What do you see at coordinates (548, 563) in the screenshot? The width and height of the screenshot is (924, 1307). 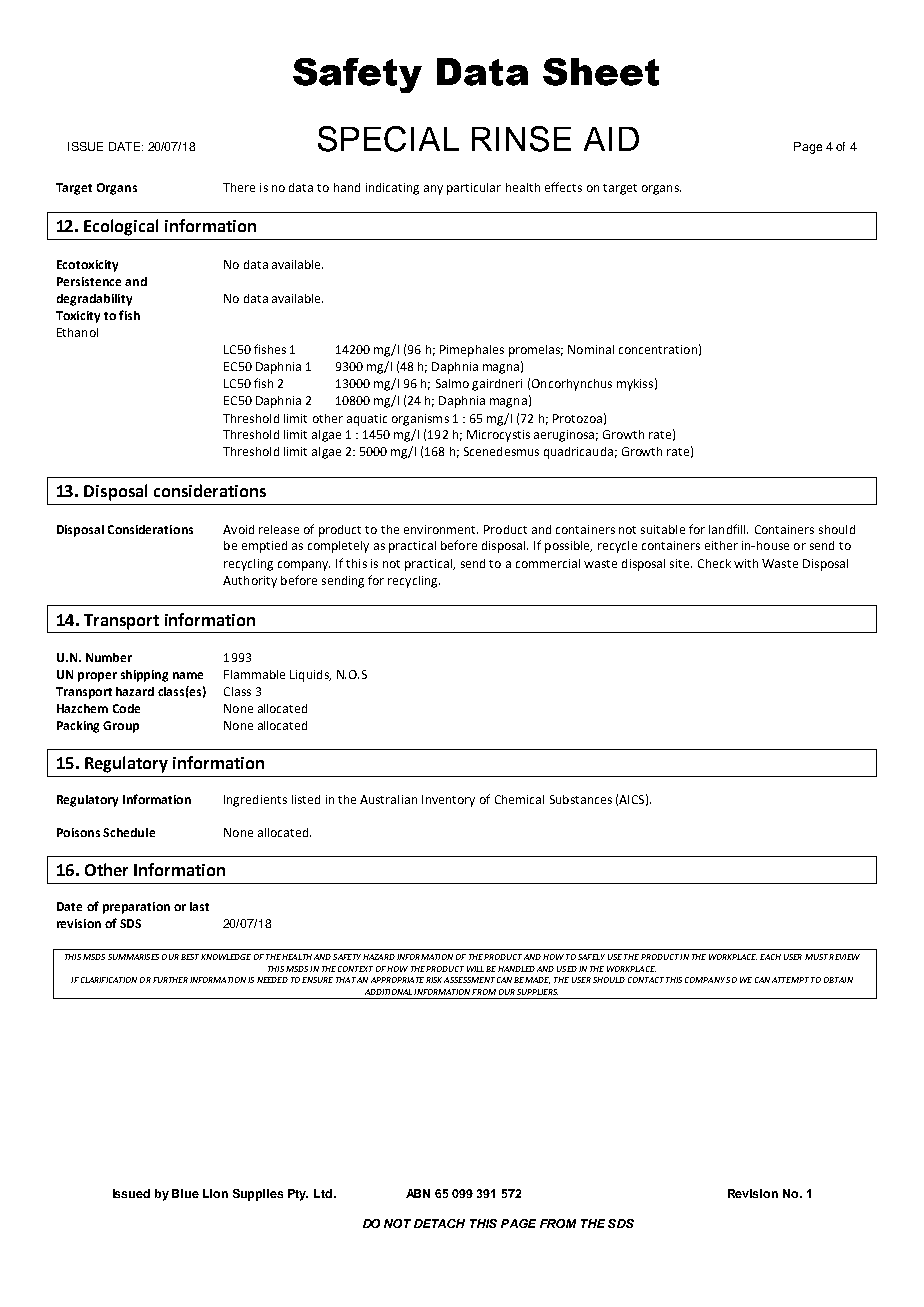 I see `commercial` at bounding box center [548, 563].
